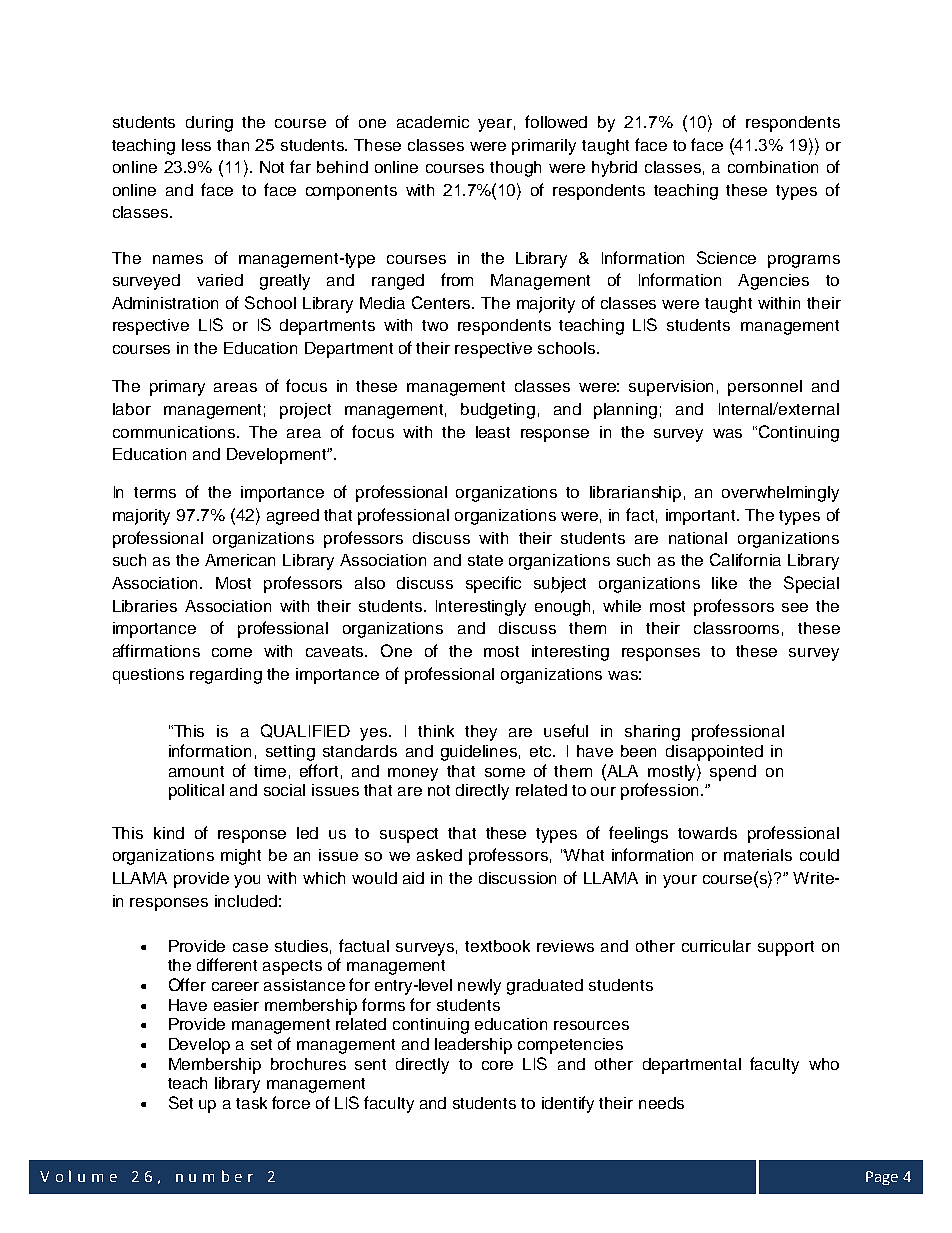  What do you see at coordinates (568, 1104) in the screenshot?
I see `identify` at bounding box center [568, 1104].
